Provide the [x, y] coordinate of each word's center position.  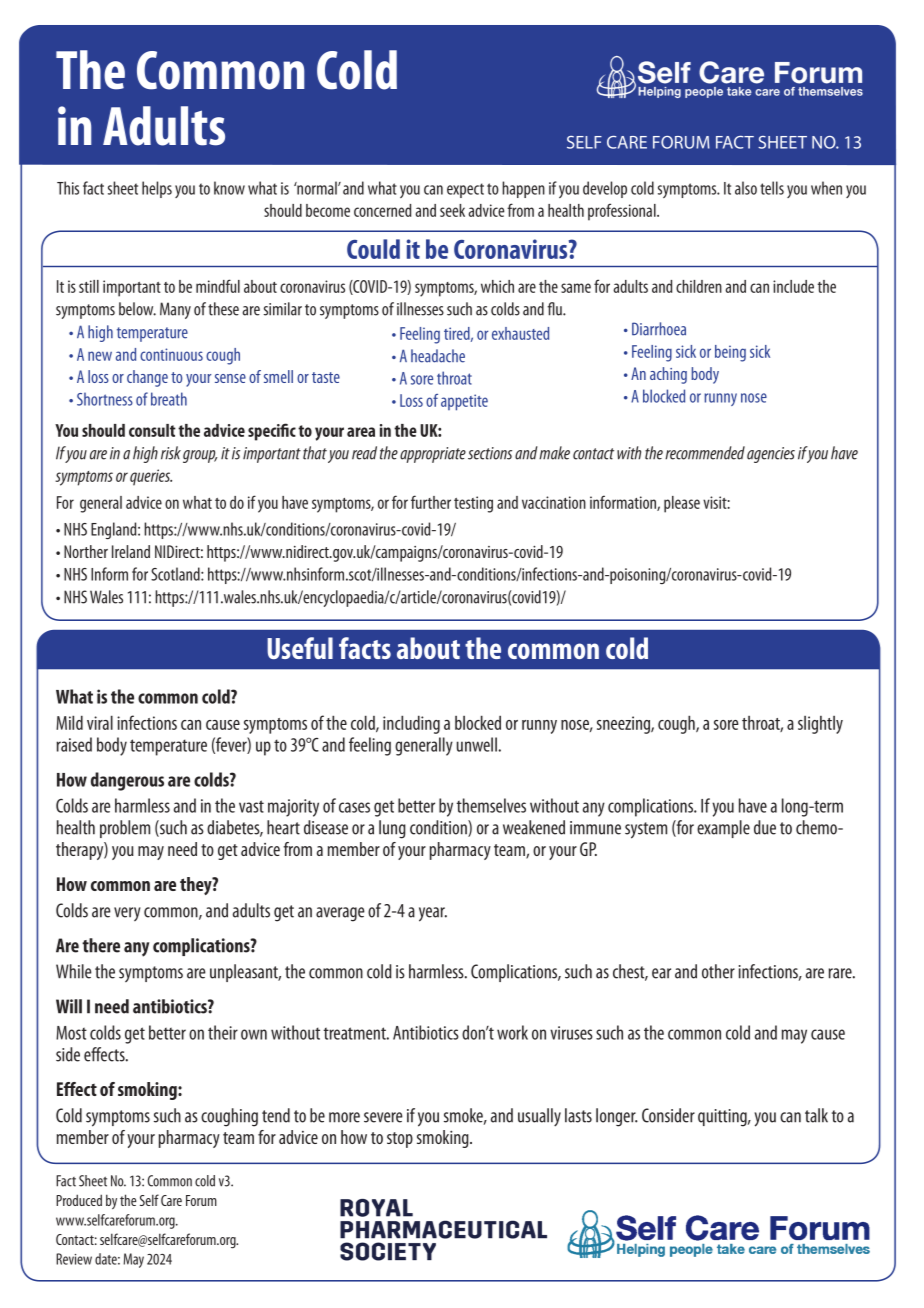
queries [151, 477]
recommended [705, 453]
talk [816, 1115]
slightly [820, 725]
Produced [79, 1200]
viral [100, 722]
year [433, 914]
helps [157, 189]
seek [452, 210]
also [746, 188]
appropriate [433, 455]
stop [400, 1140]
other [718, 971]
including [411, 724]
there [101, 945]
